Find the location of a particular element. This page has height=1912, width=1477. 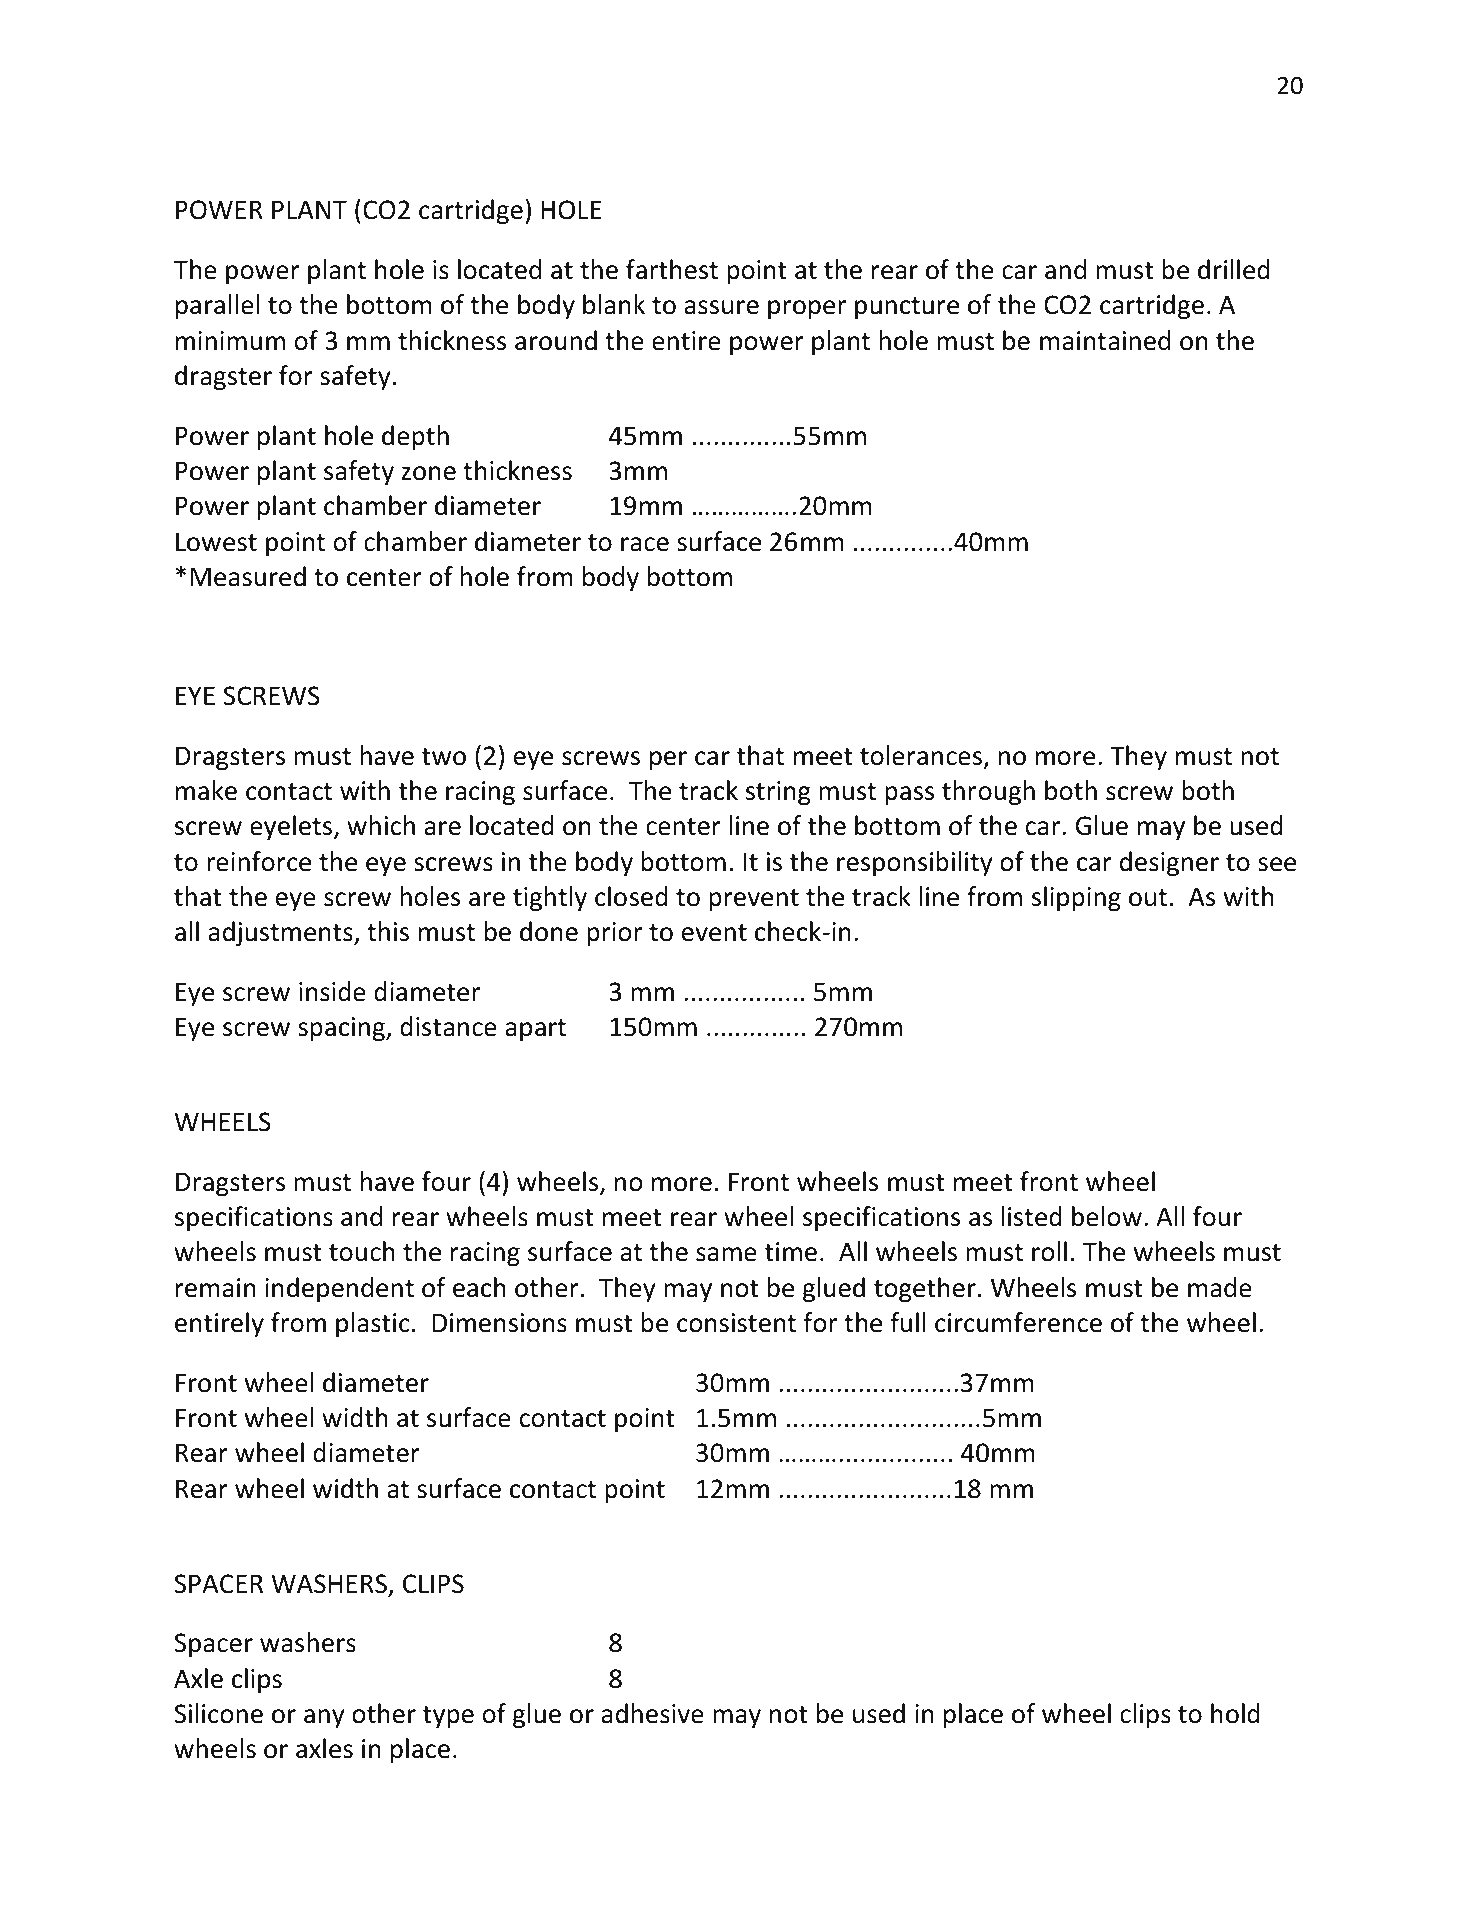

assure is located at coordinates (722, 307).
